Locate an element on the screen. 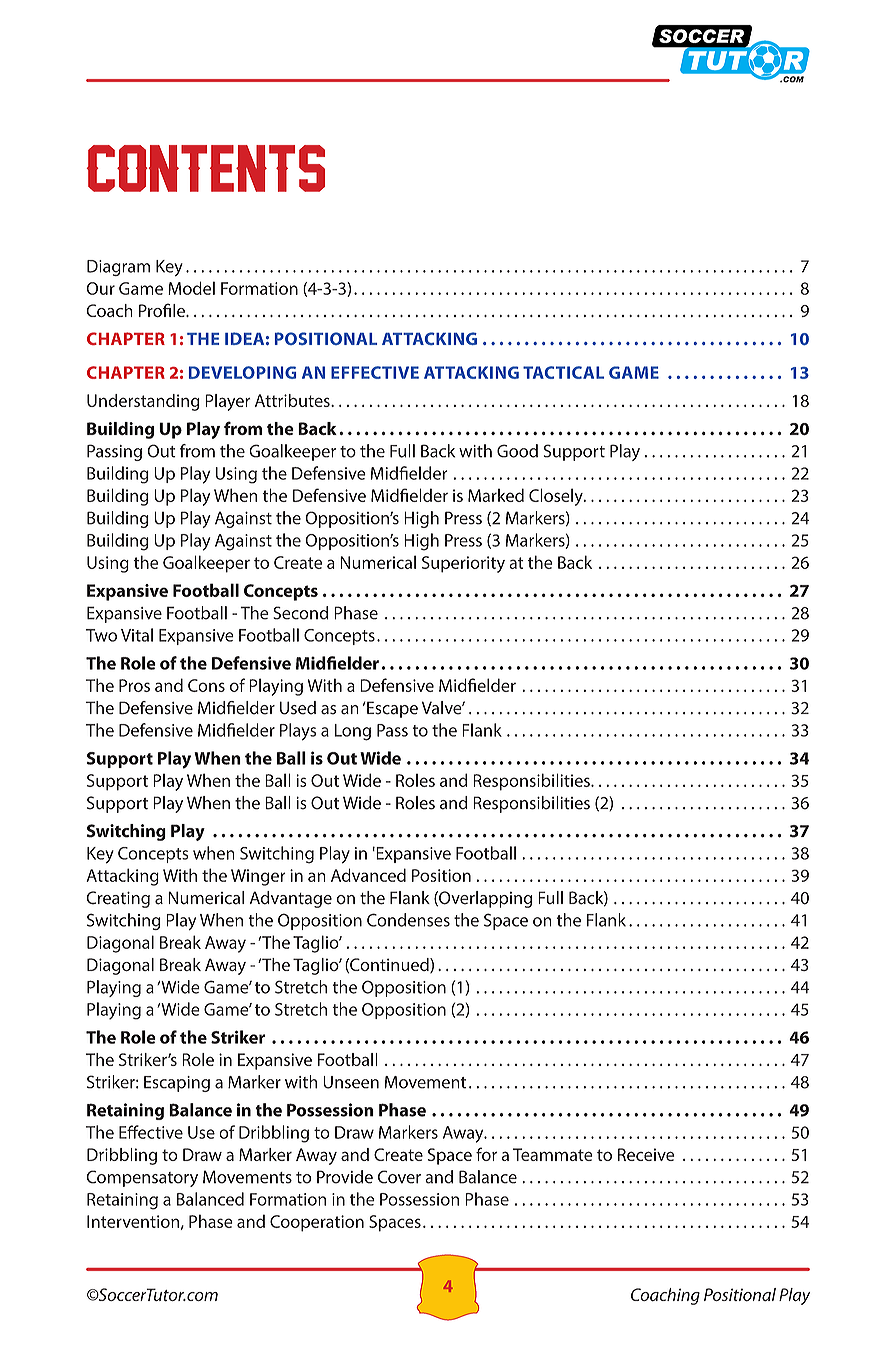 The image size is (896, 1345). TACTICAL is located at coordinates (563, 372).
